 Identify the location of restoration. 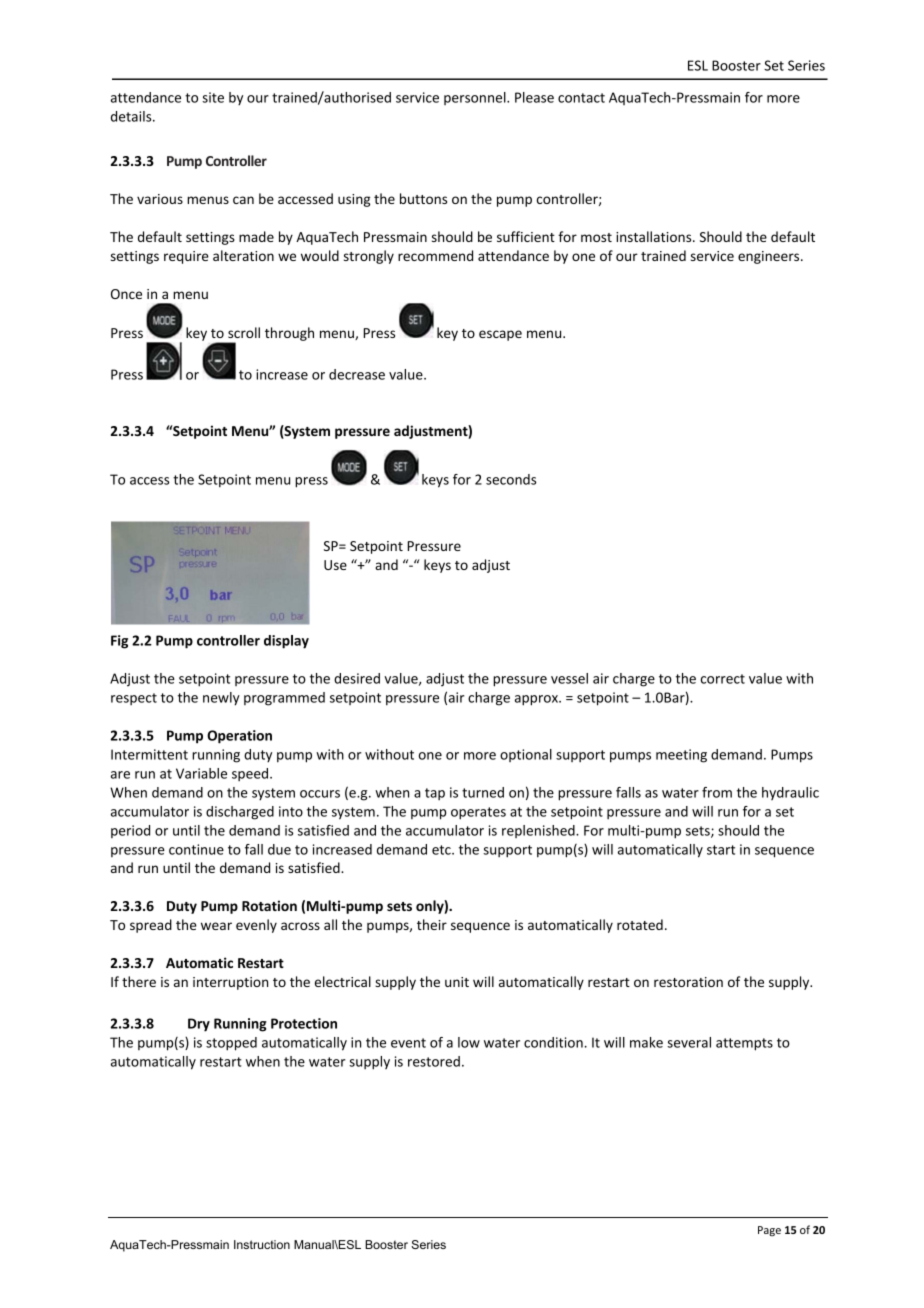
(688, 982).
